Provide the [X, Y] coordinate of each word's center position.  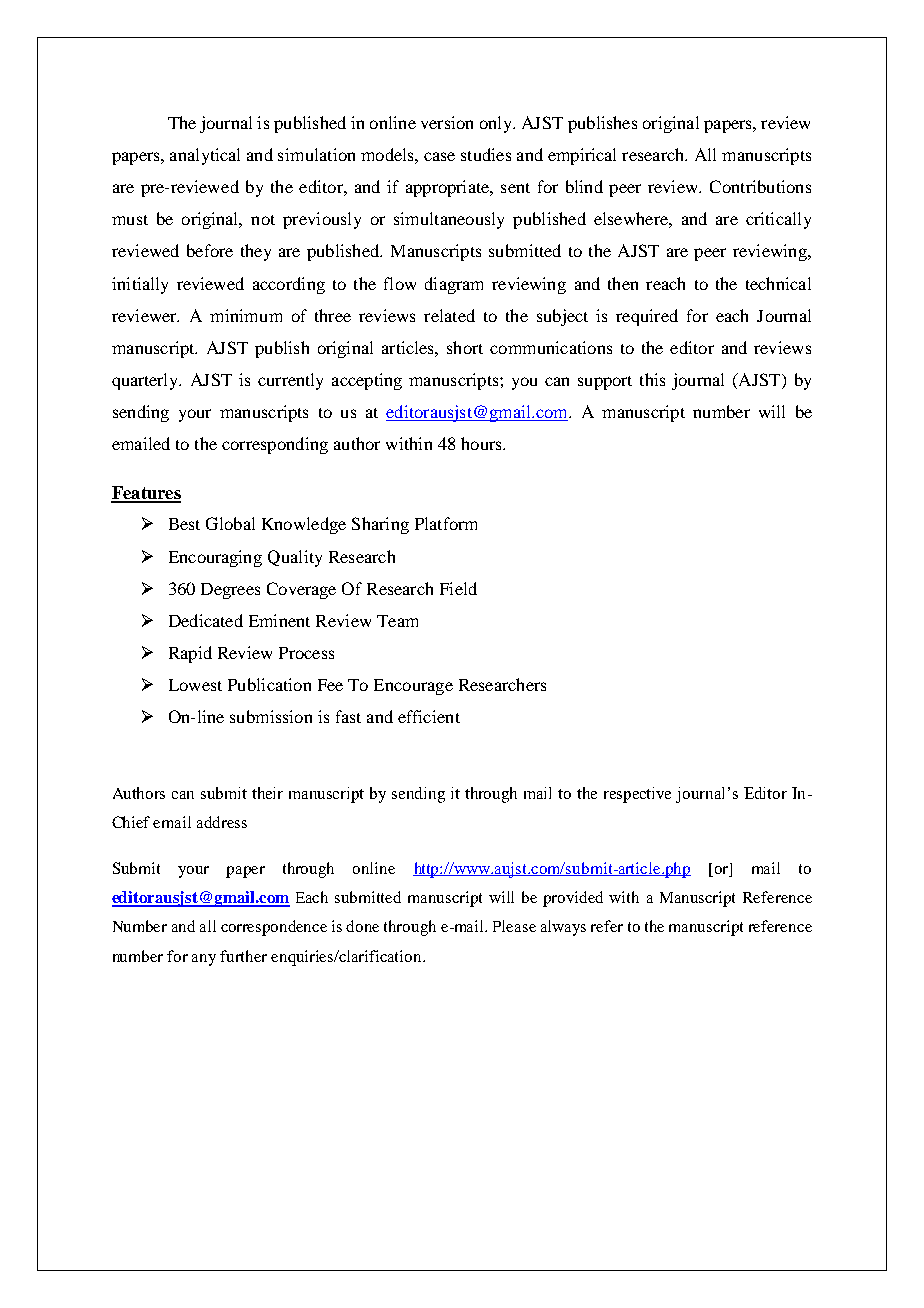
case [439, 156]
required [647, 317]
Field [458, 588]
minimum [246, 315]
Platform [446, 523]
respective [637, 795]
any [204, 960]
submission [271, 716]
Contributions [760, 186]
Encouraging [215, 558]
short [465, 347]
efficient [429, 716]
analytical [205, 156]
